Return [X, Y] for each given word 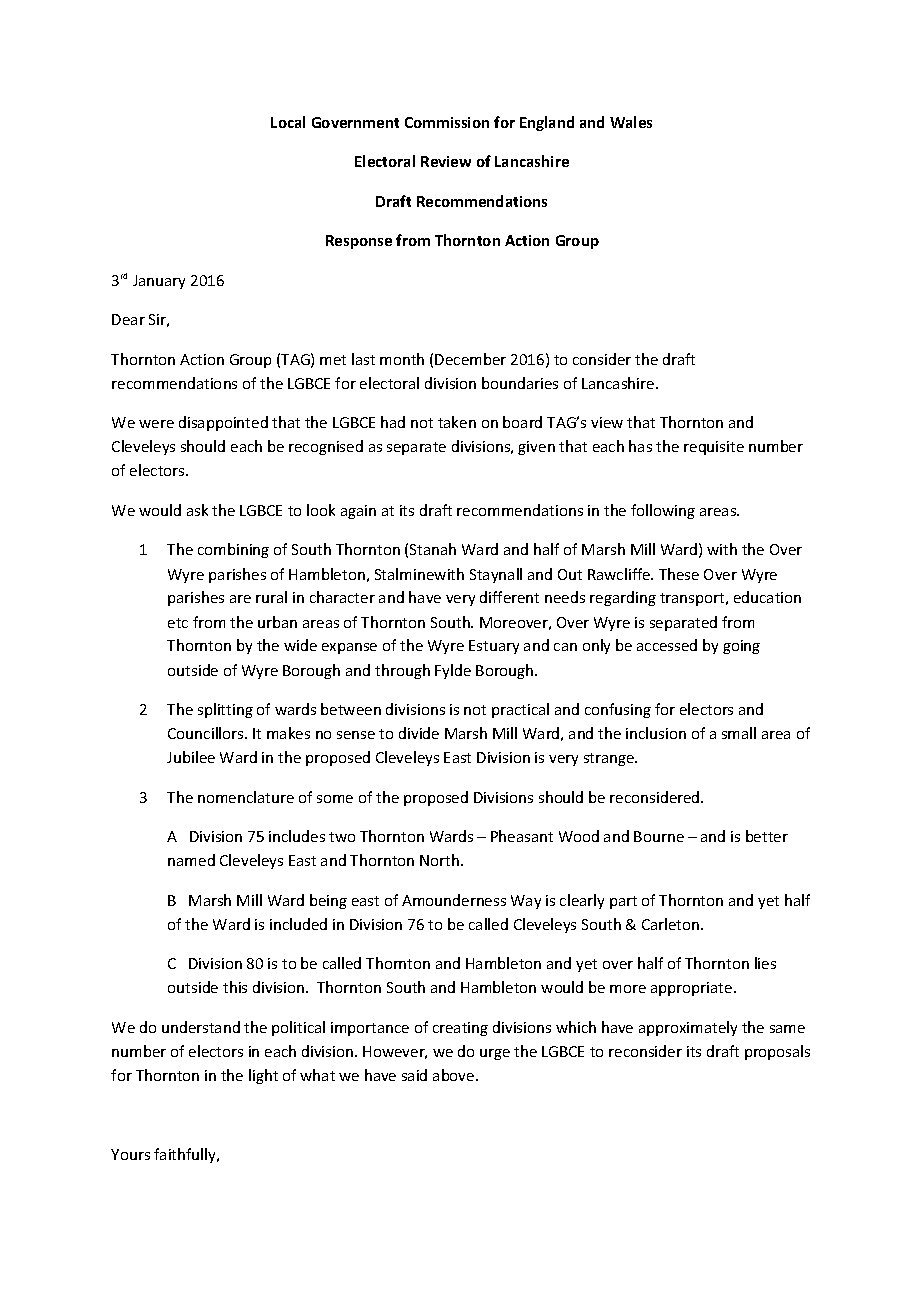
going [741, 647]
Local [288, 122]
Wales [631, 122]
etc [178, 623]
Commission [447, 122]
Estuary [494, 647]
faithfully [186, 1155]
